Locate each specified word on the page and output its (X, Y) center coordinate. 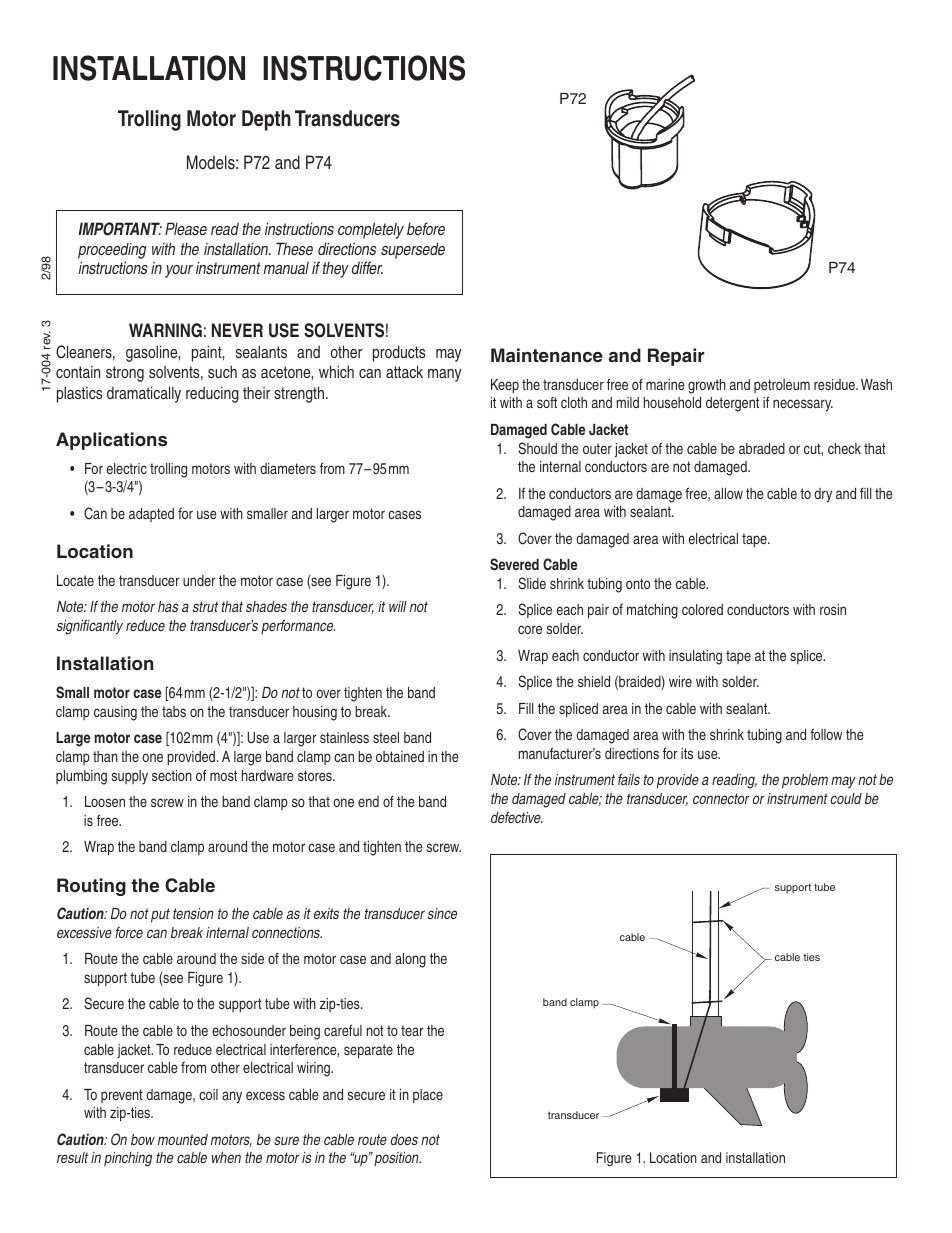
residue (836, 384)
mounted (183, 1139)
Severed (514, 564)
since (442, 913)
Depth (266, 120)
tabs (174, 711)
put (160, 915)
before (426, 228)
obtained (400, 756)
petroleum (782, 386)
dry (823, 495)
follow (826, 734)
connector (721, 798)
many (444, 375)
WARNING (165, 330)
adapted (151, 515)
